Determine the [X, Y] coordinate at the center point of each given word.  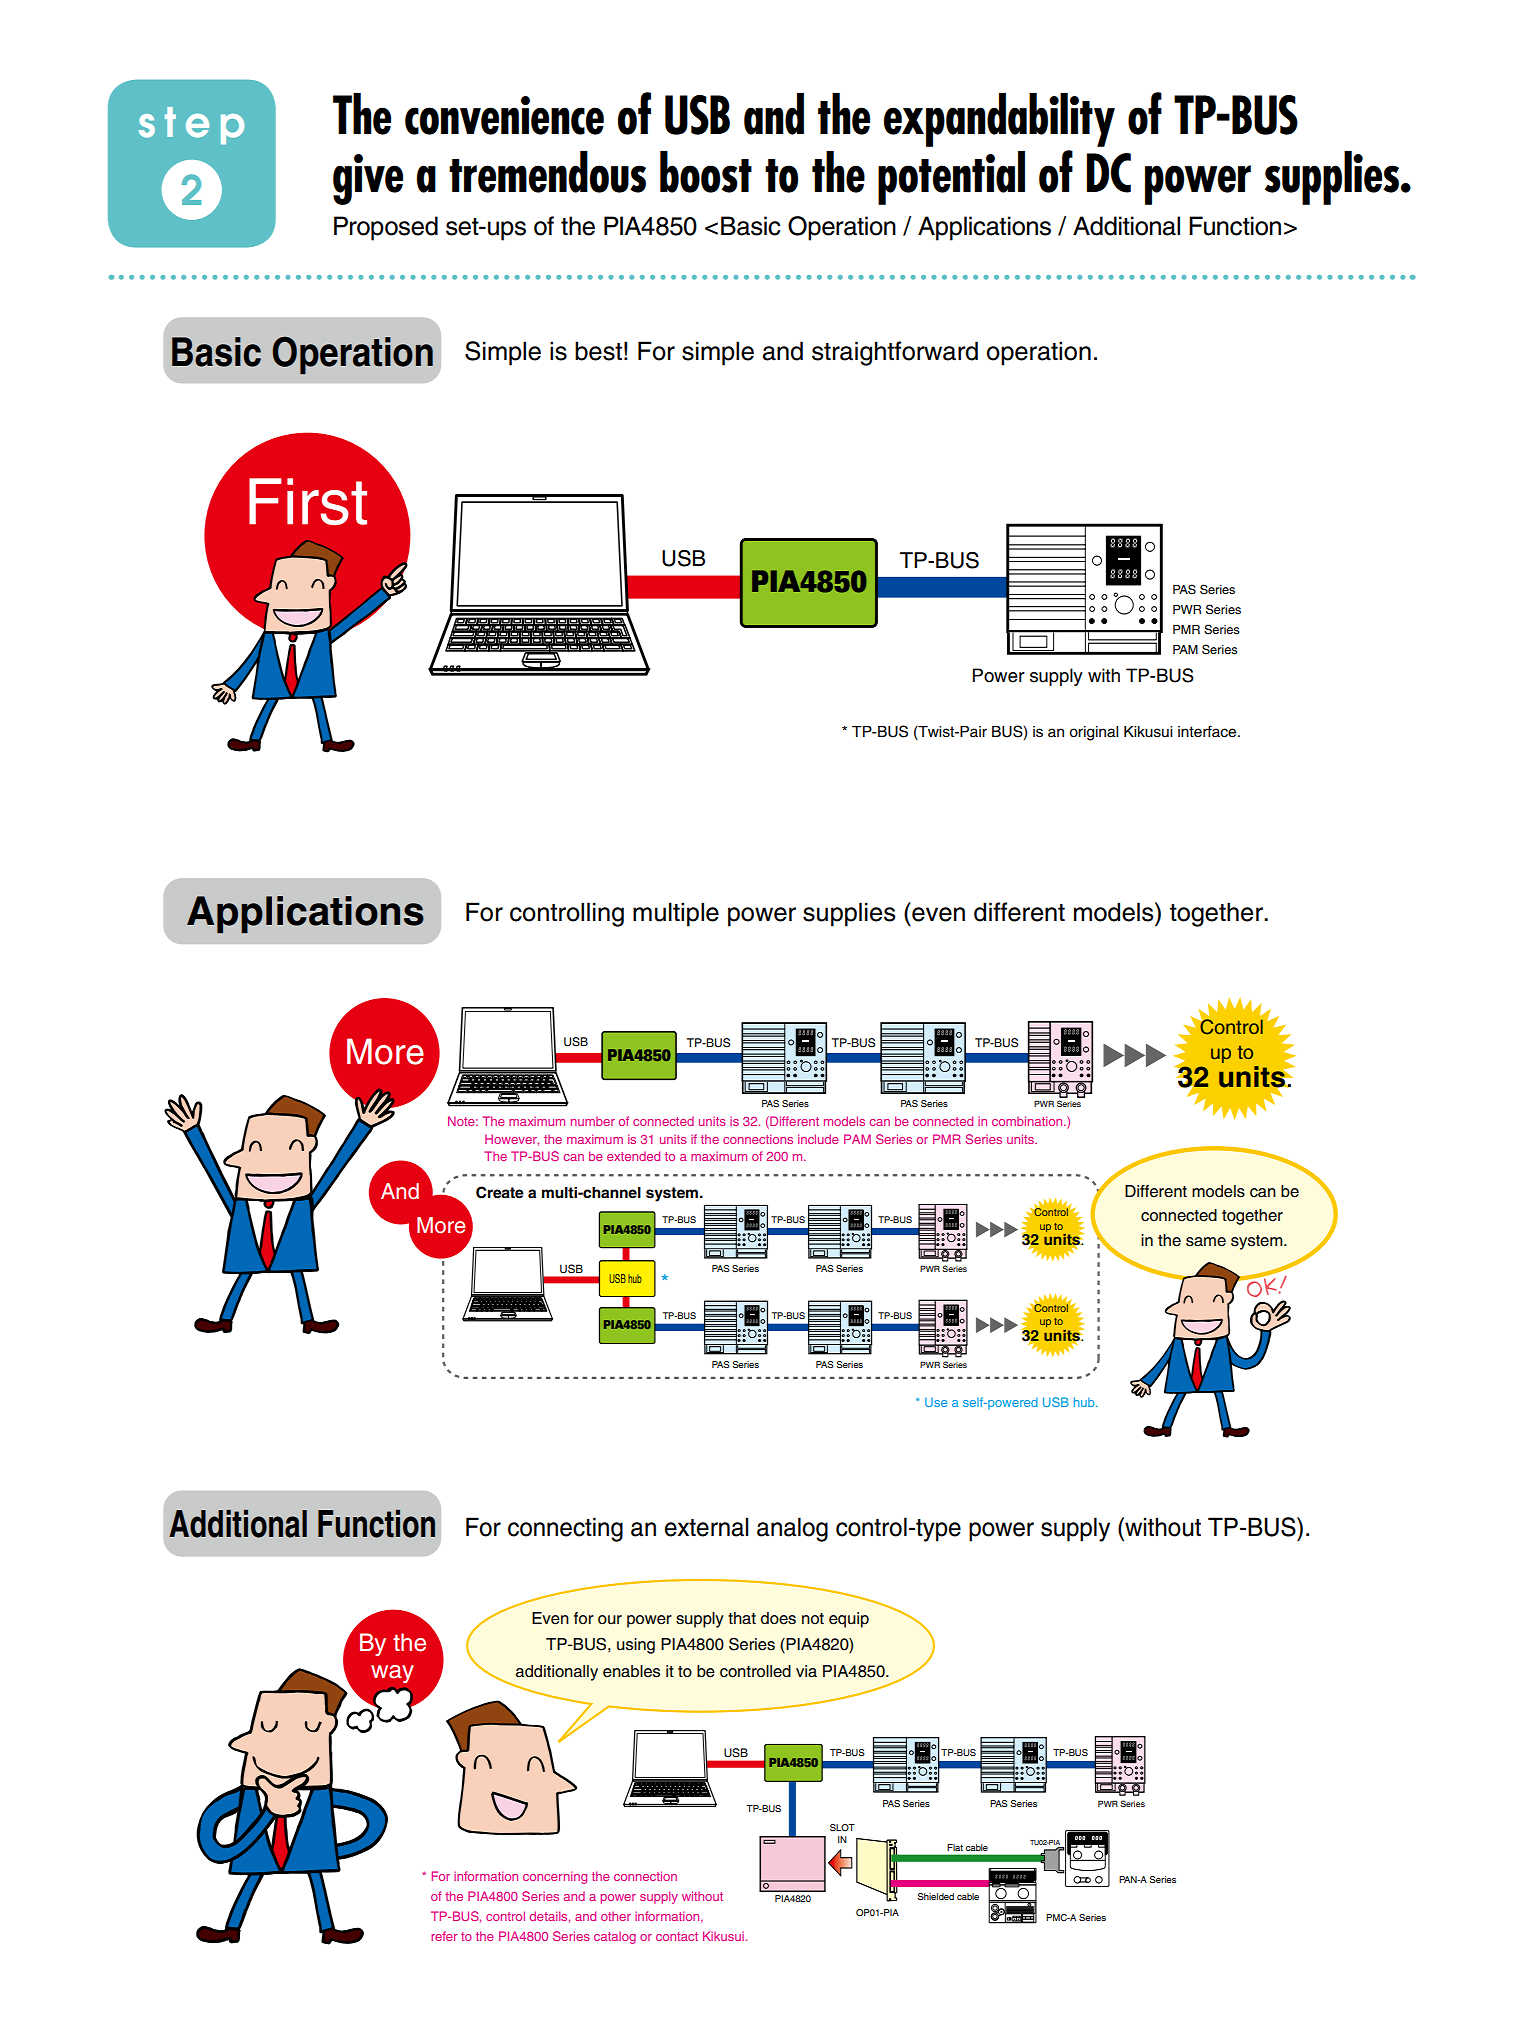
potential [951, 178]
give [368, 179]
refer [444, 1936]
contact [677, 1936]
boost [706, 172]
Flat [955, 1847]
